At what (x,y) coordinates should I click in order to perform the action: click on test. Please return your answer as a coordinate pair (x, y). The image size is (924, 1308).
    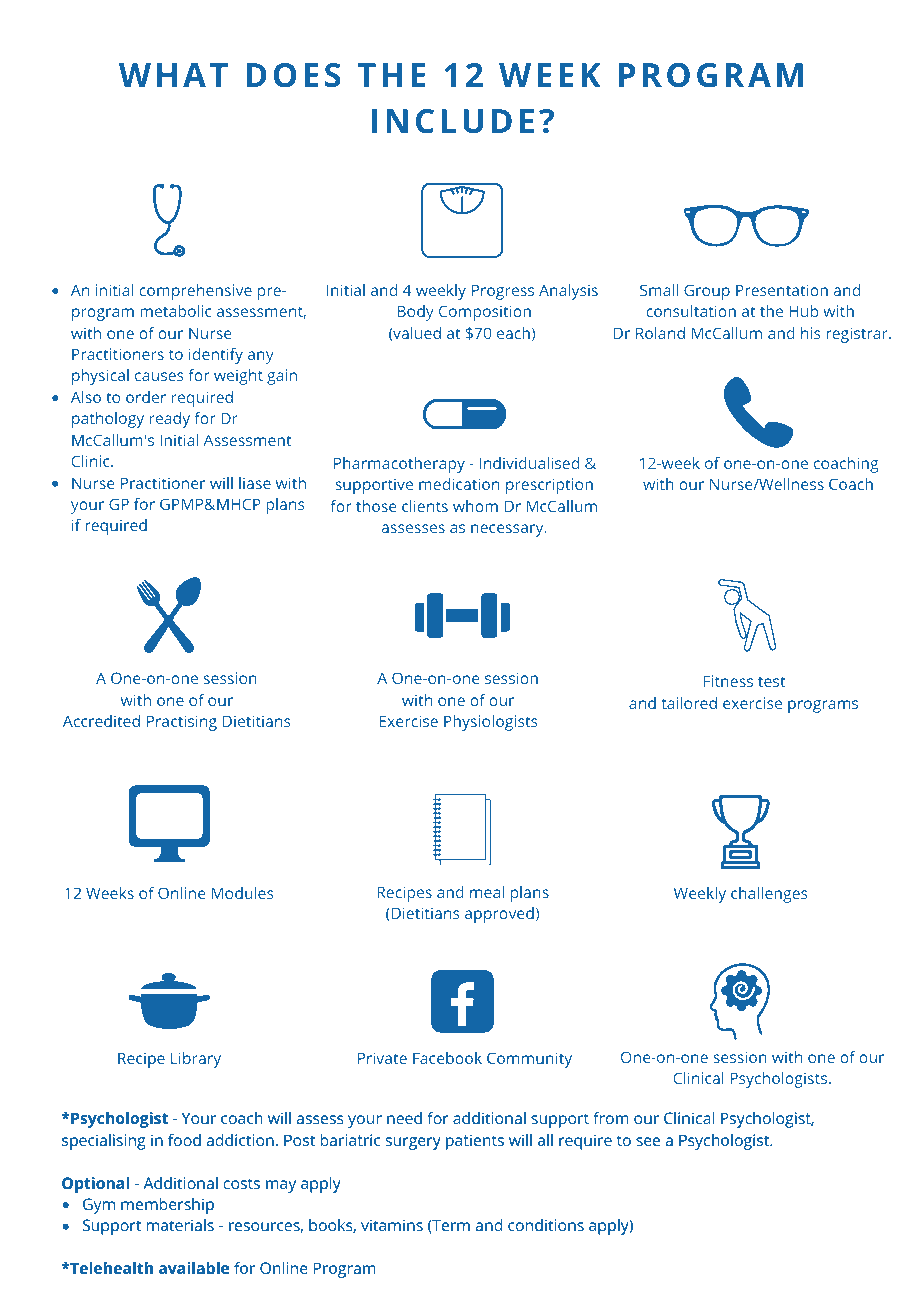
    Looking at the image, I should click on (771, 681).
